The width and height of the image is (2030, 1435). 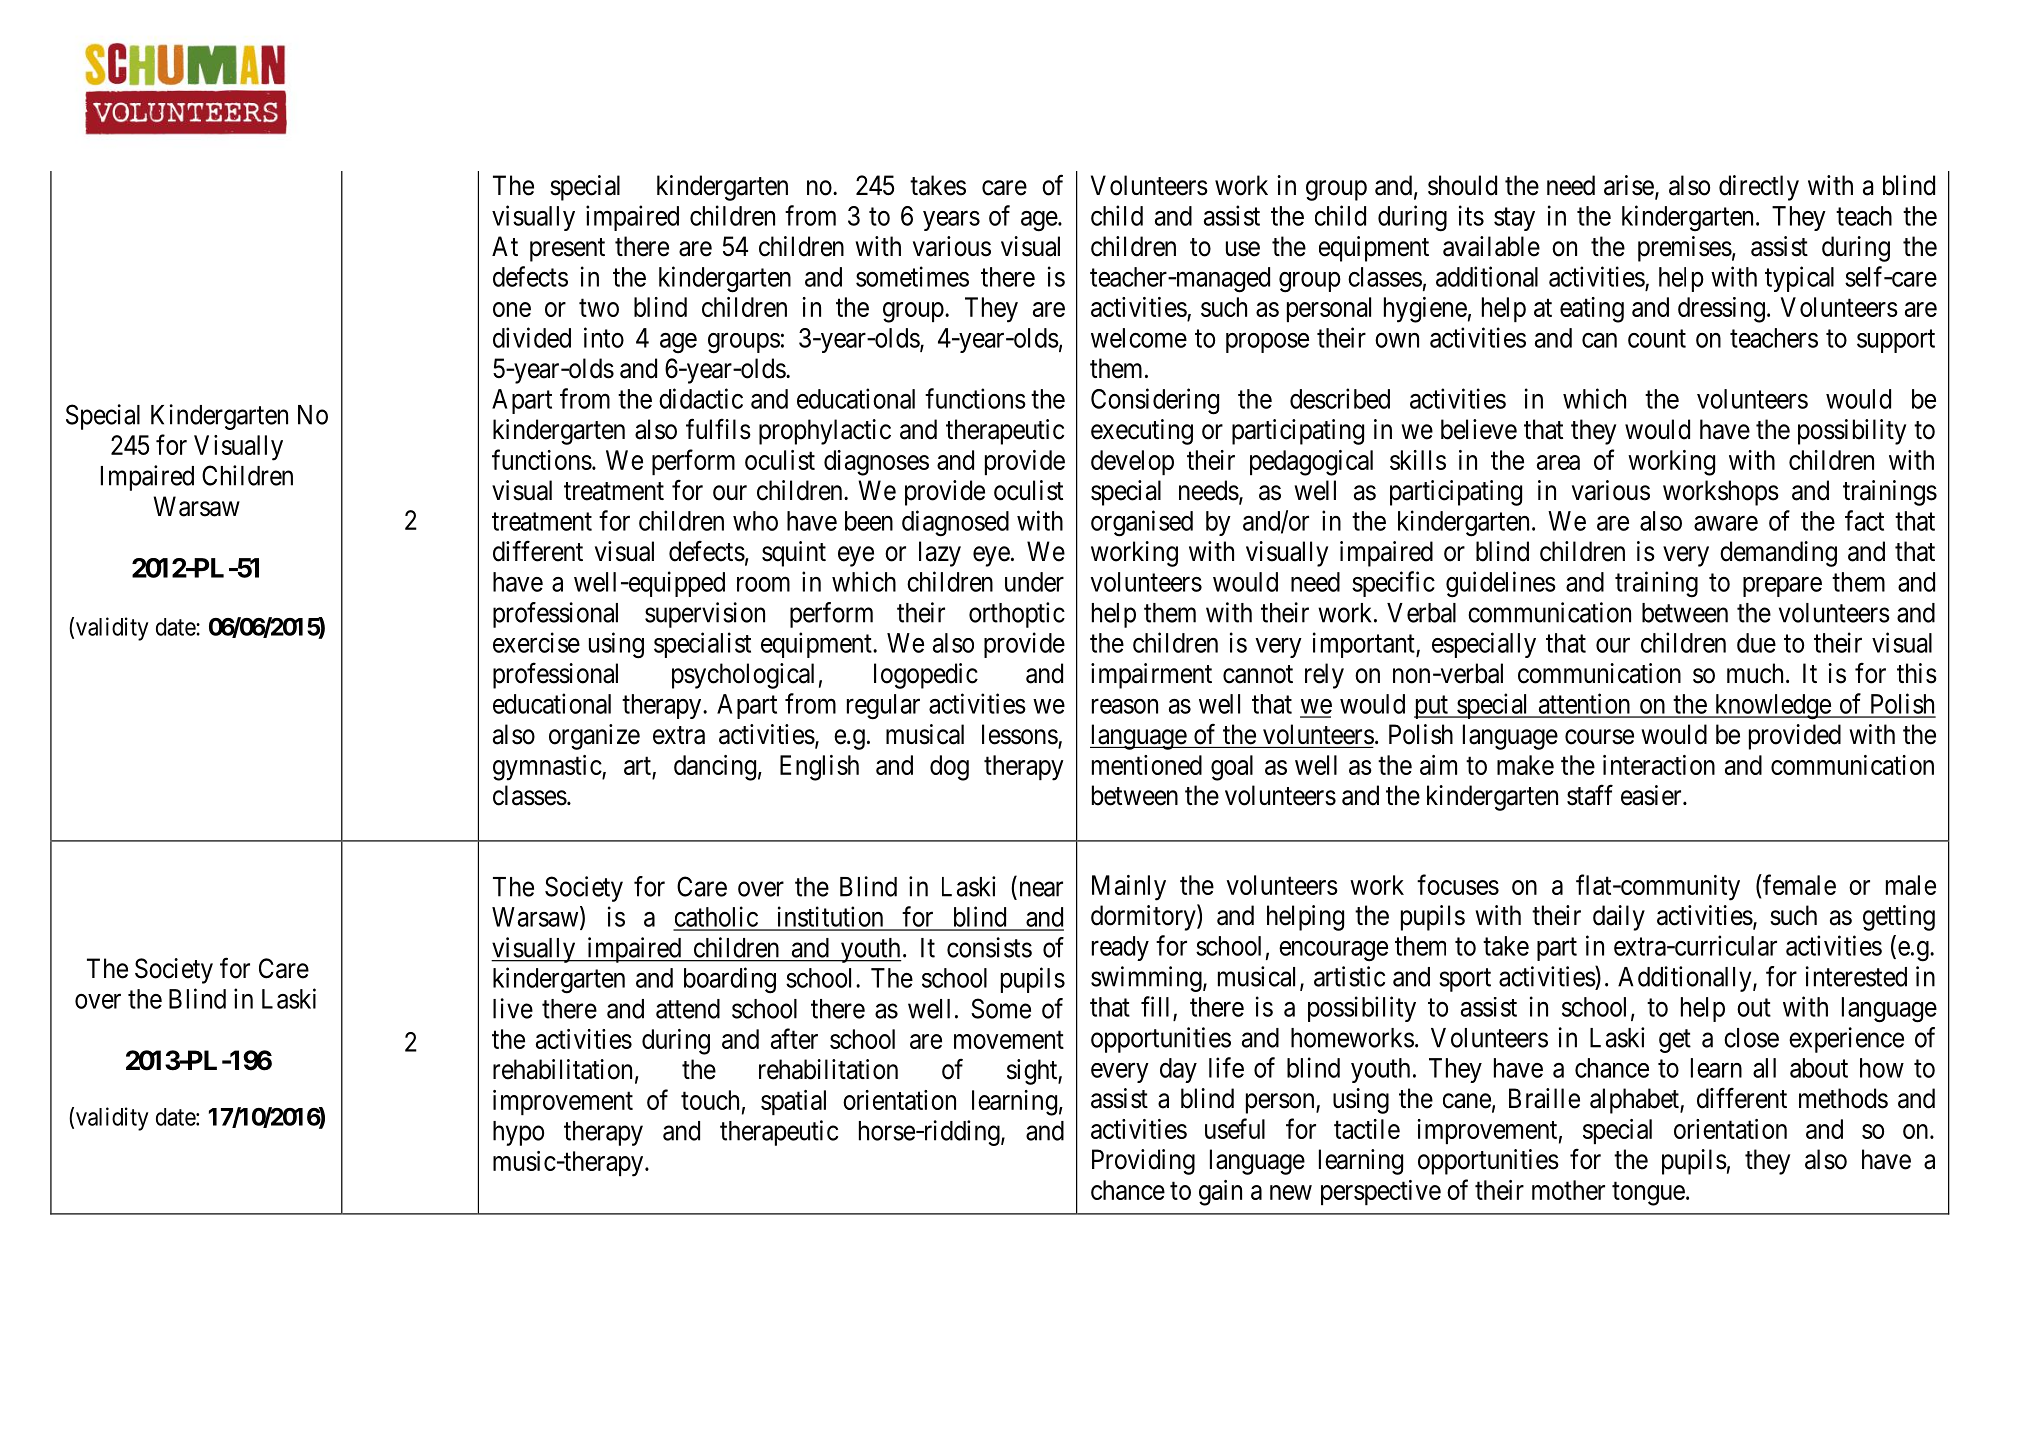 What do you see at coordinates (1558, 462) in the image?
I see `area` at bounding box center [1558, 462].
